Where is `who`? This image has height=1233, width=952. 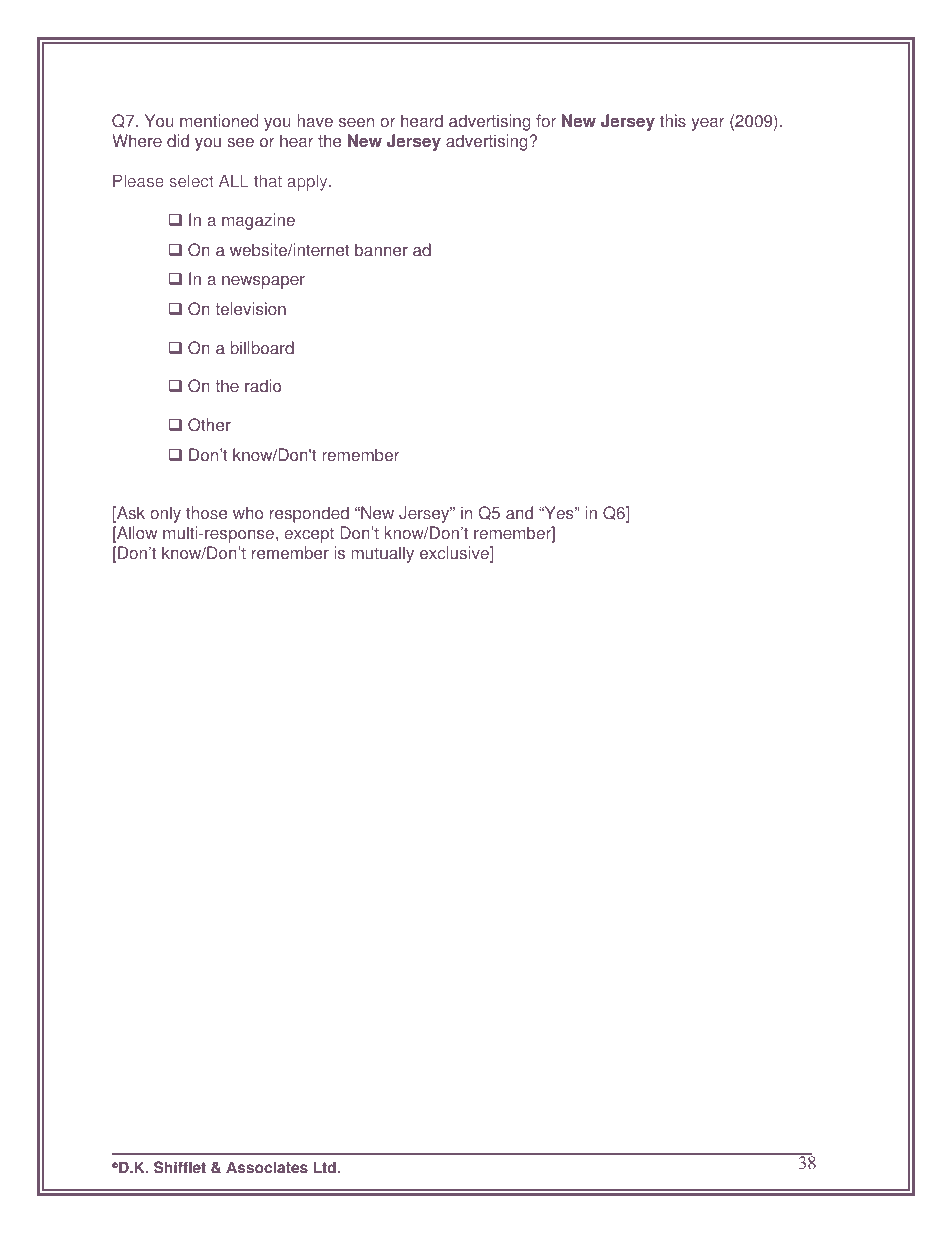
who is located at coordinates (248, 513).
